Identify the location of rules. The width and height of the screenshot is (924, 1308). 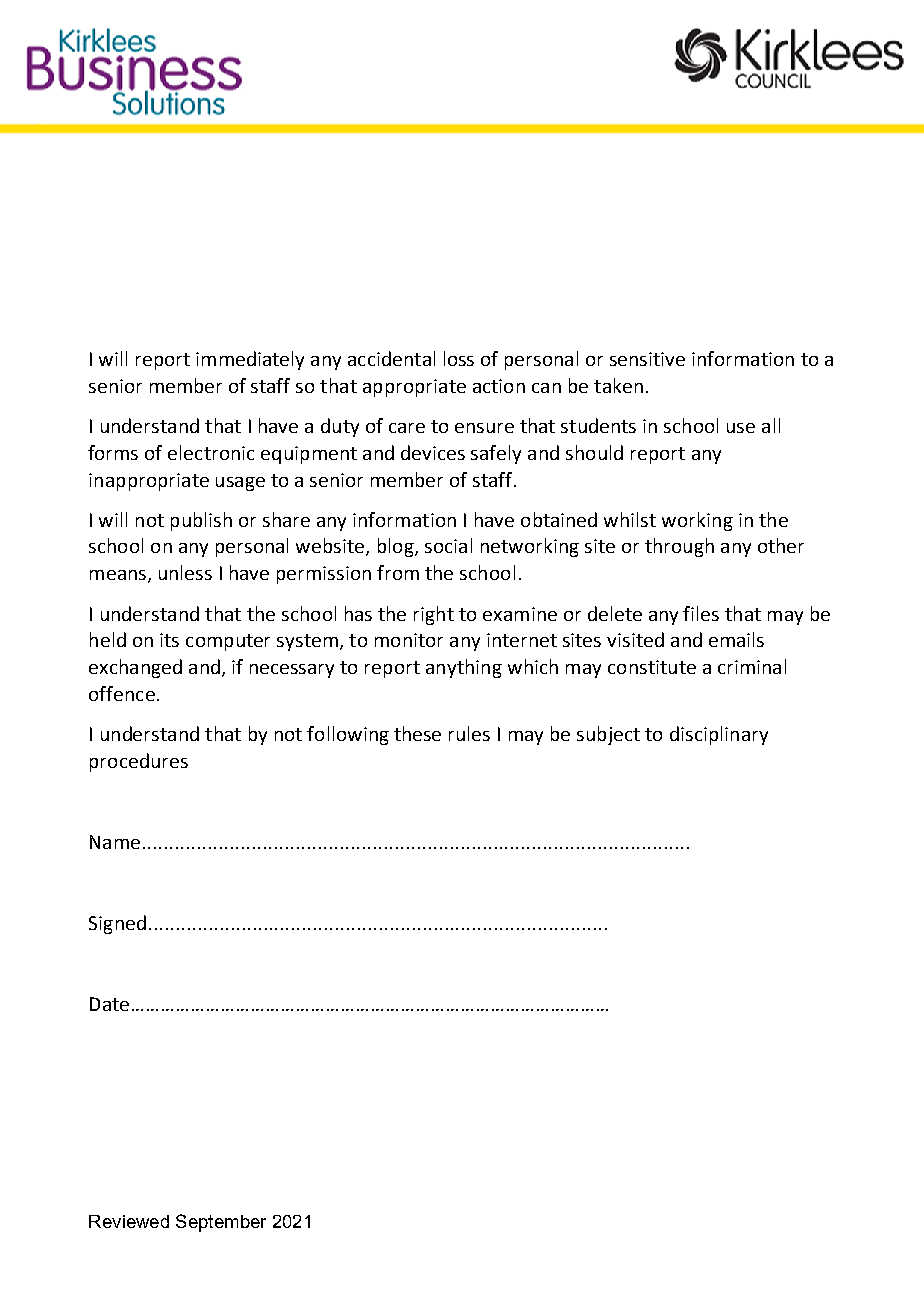
(469, 733).
